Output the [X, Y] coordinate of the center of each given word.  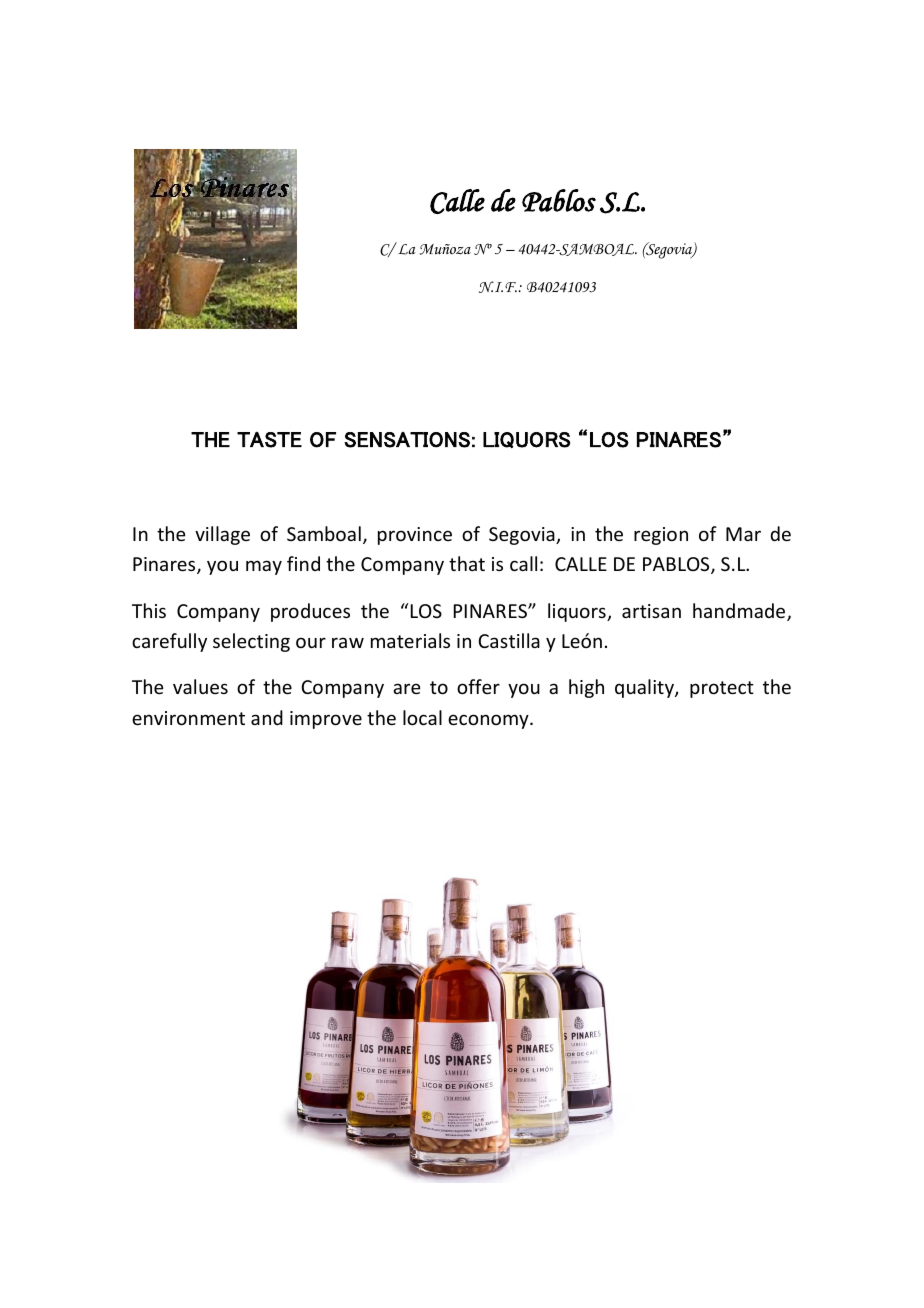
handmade [740, 612]
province [415, 536]
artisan [651, 611]
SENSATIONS [407, 440]
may [264, 567]
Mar [743, 534]
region [661, 536]
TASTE [269, 440]
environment [188, 718]
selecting [251, 642]
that [467, 563]
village [222, 535]
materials [410, 640]
